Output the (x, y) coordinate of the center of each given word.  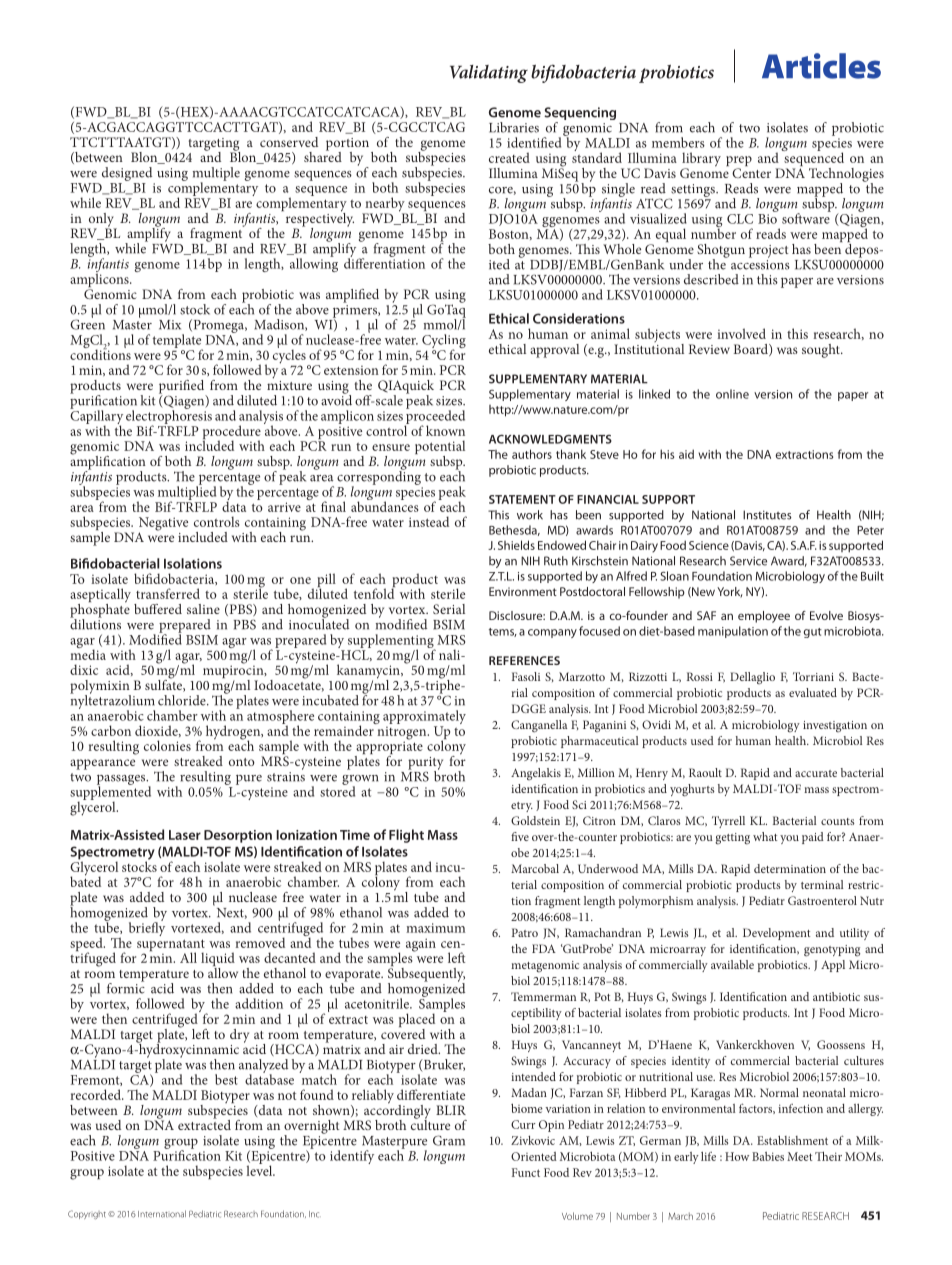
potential (440, 448)
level (261, 1169)
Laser (185, 835)
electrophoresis (169, 417)
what (765, 836)
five (520, 836)
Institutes (767, 515)
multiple (216, 175)
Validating (489, 74)
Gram (449, 1140)
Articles (821, 66)
